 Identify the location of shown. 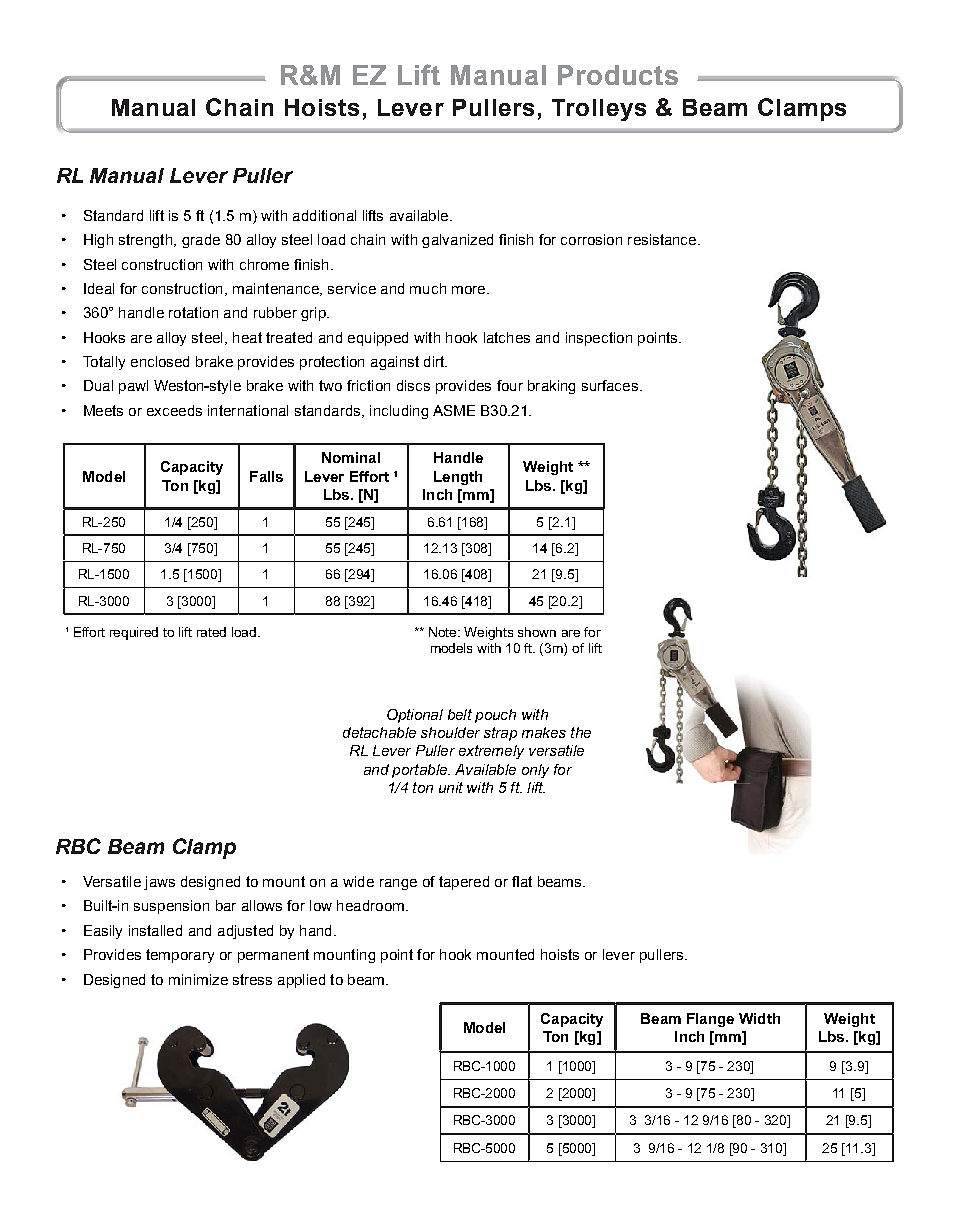
(537, 632).
